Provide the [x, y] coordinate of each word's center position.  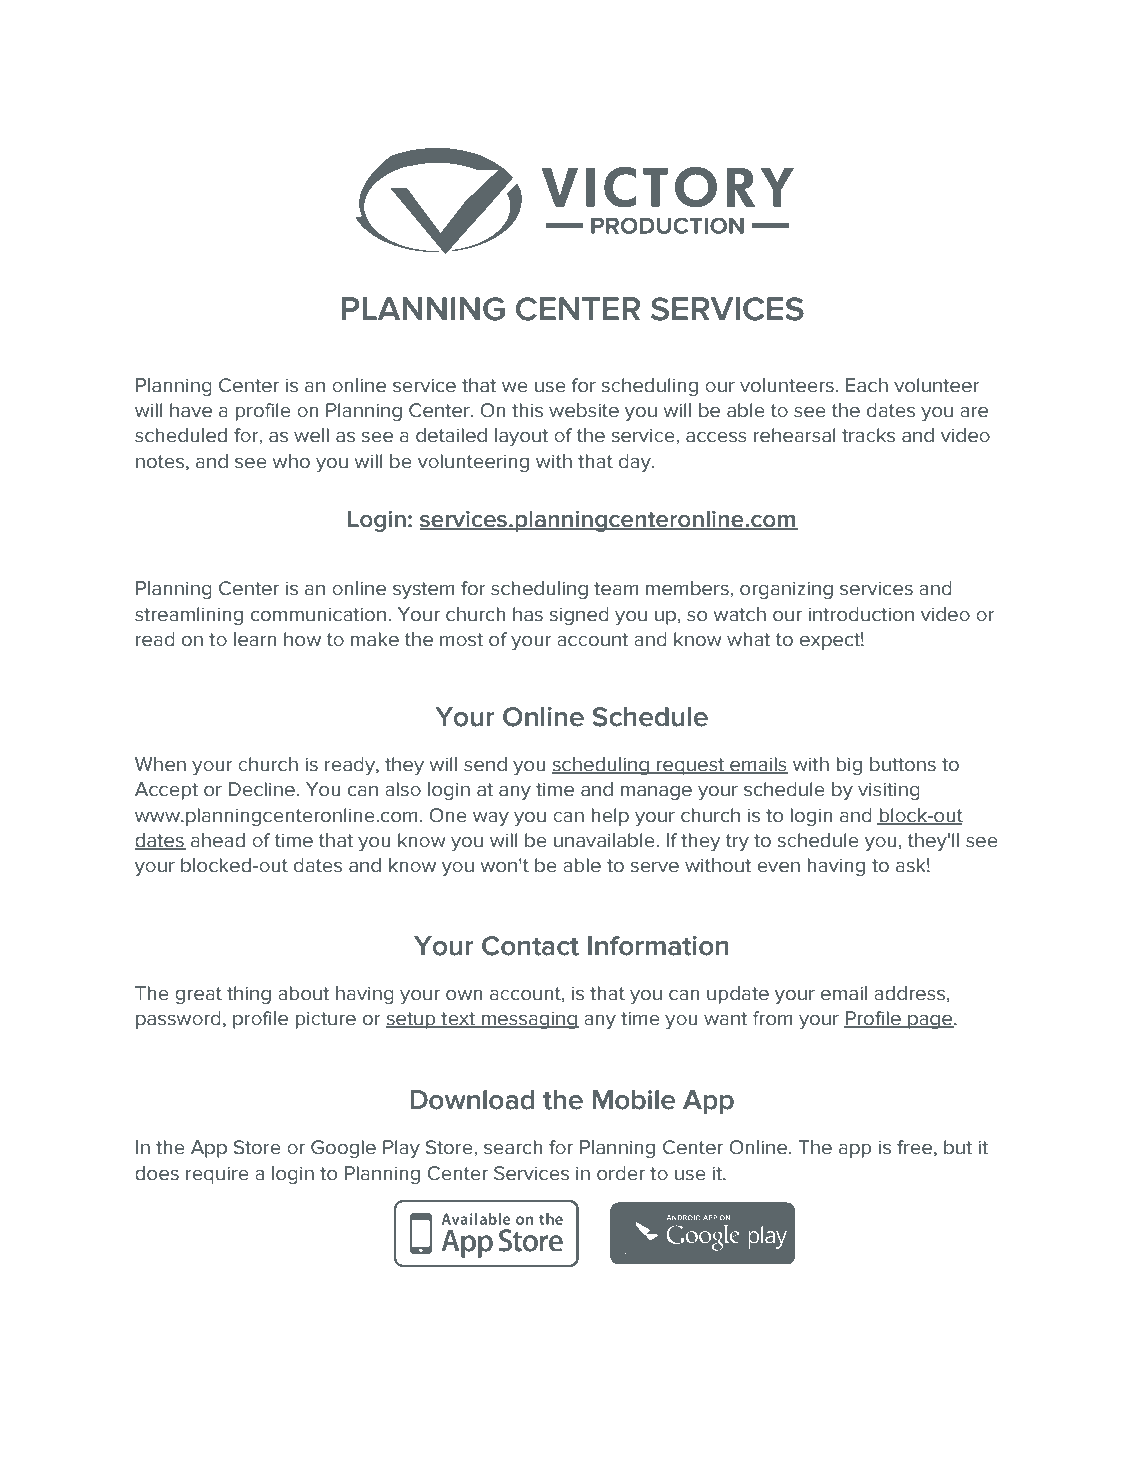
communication [318, 614]
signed [579, 616]
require [217, 1175]
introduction [861, 614]
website [584, 410]
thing [249, 995]
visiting [889, 791]
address [909, 993]
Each [867, 385]
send [485, 764]
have [191, 410]
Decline [262, 789]
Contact [530, 946]
